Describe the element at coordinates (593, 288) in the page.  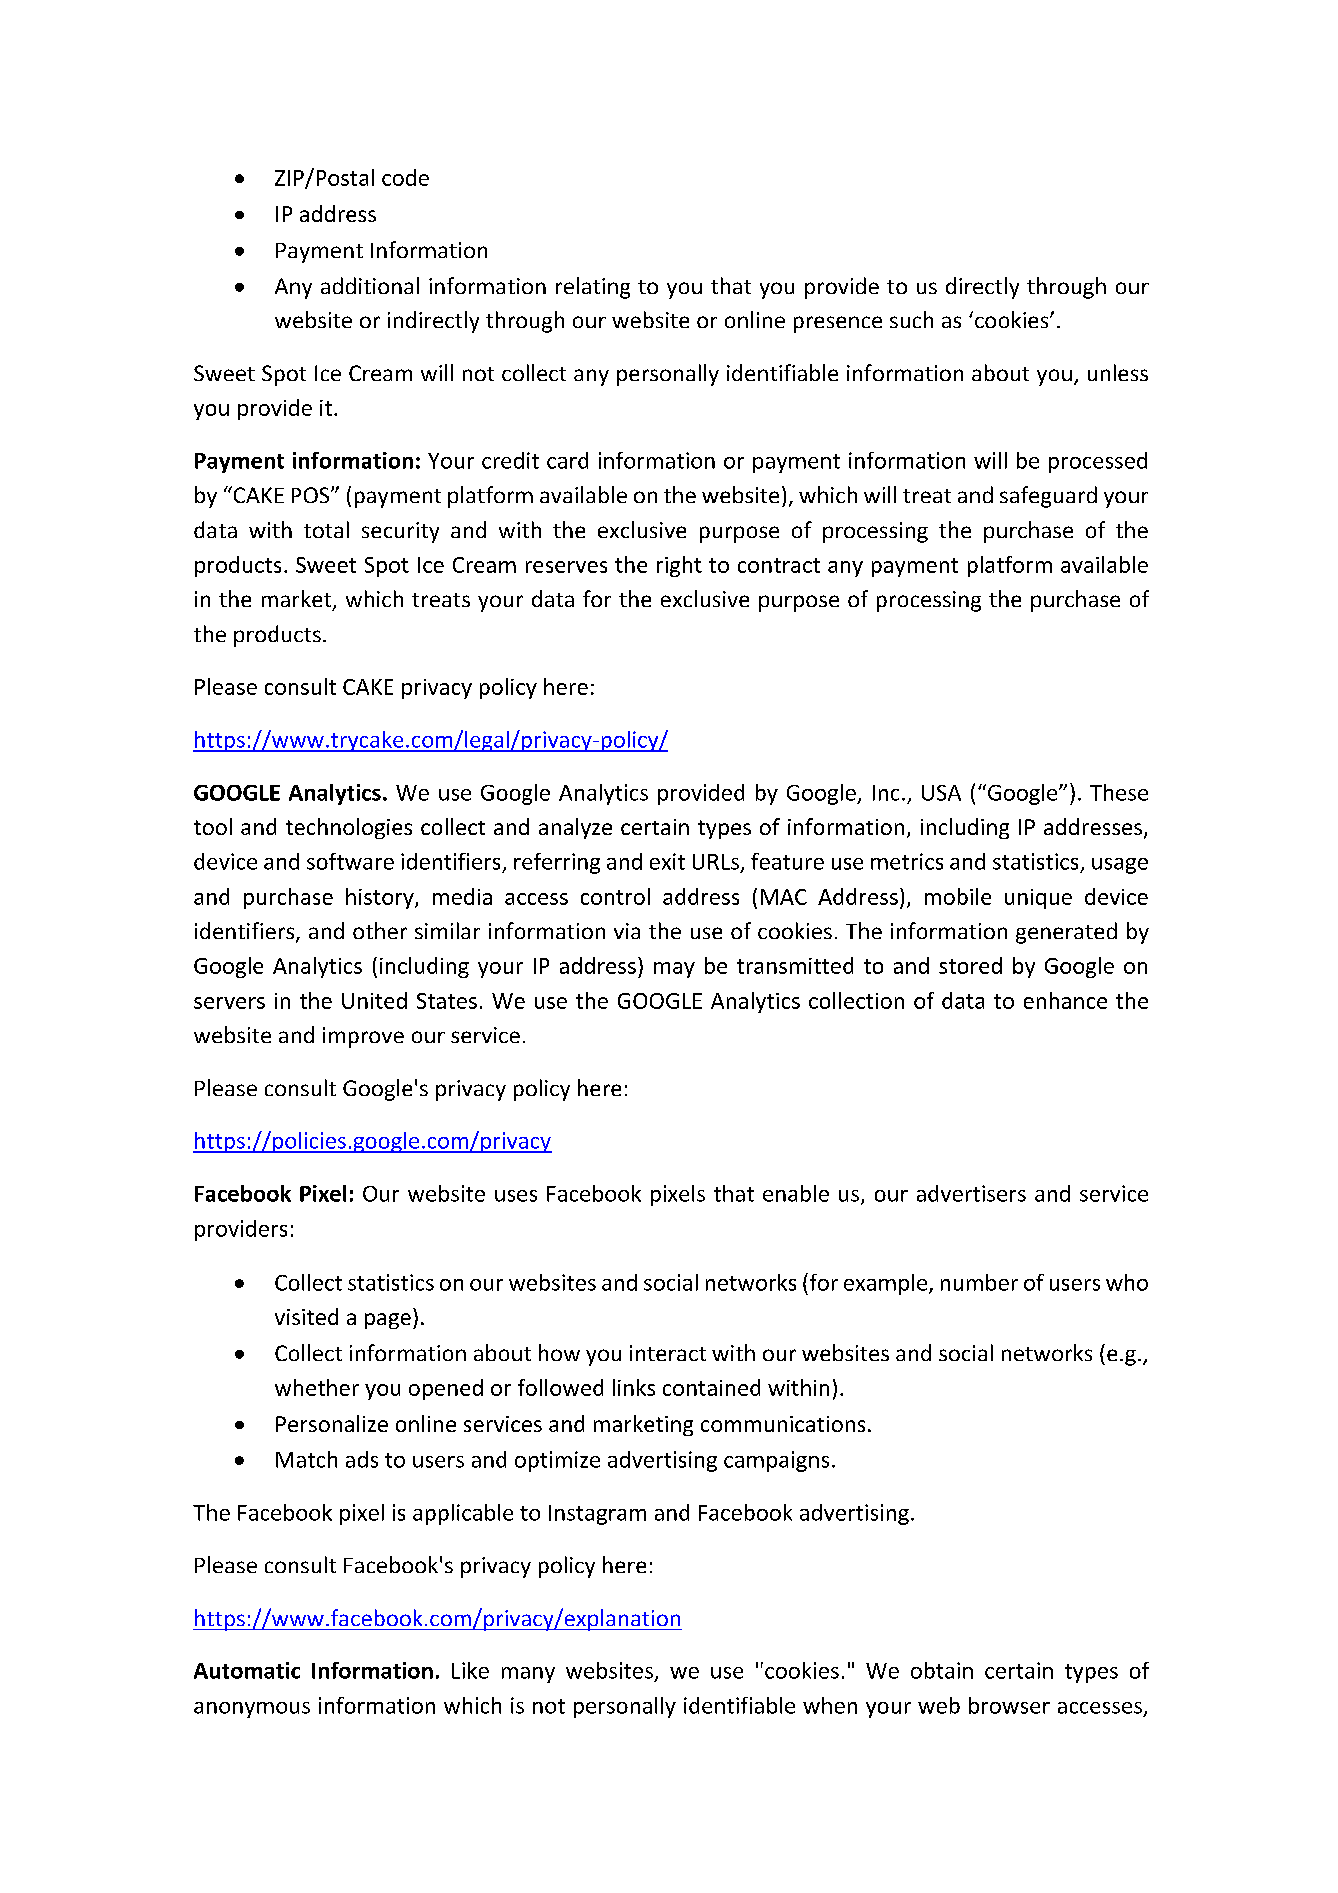
I see `relating` at that location.
